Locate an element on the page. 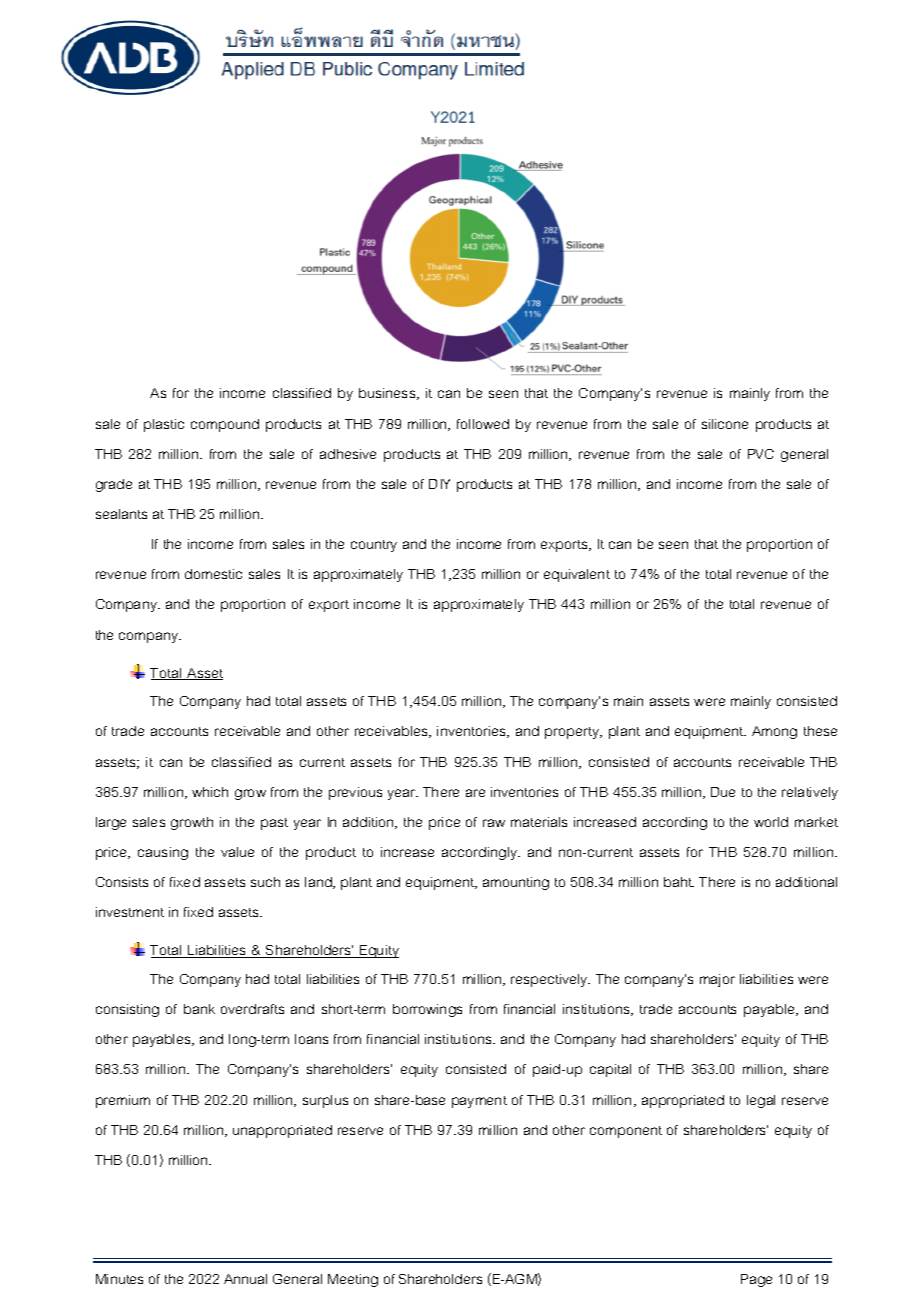 The image size is (924, 1308). Annual is located at coordinates (245, 1279).
